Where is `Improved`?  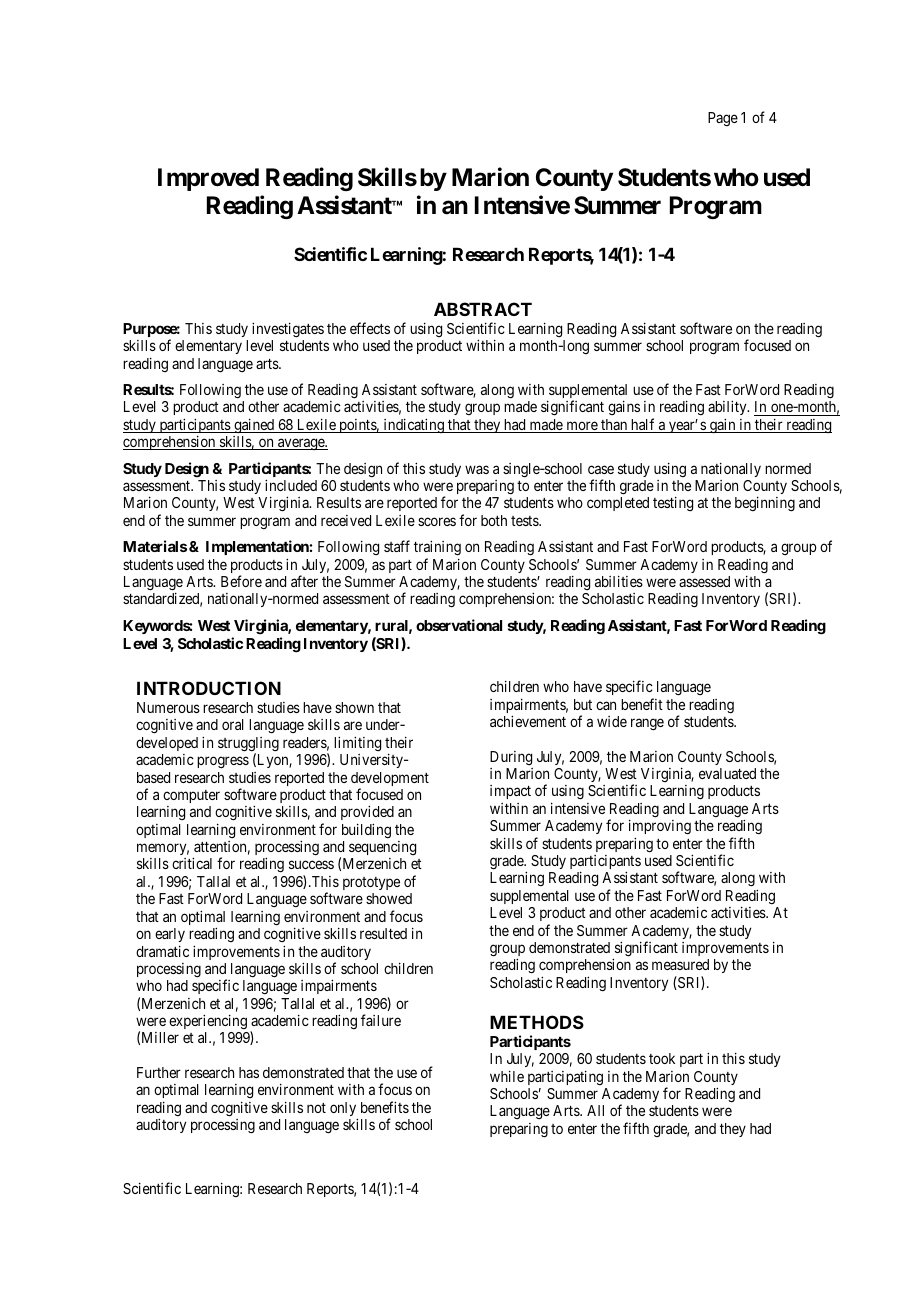
Improved is located at coordinates (208, 179).
